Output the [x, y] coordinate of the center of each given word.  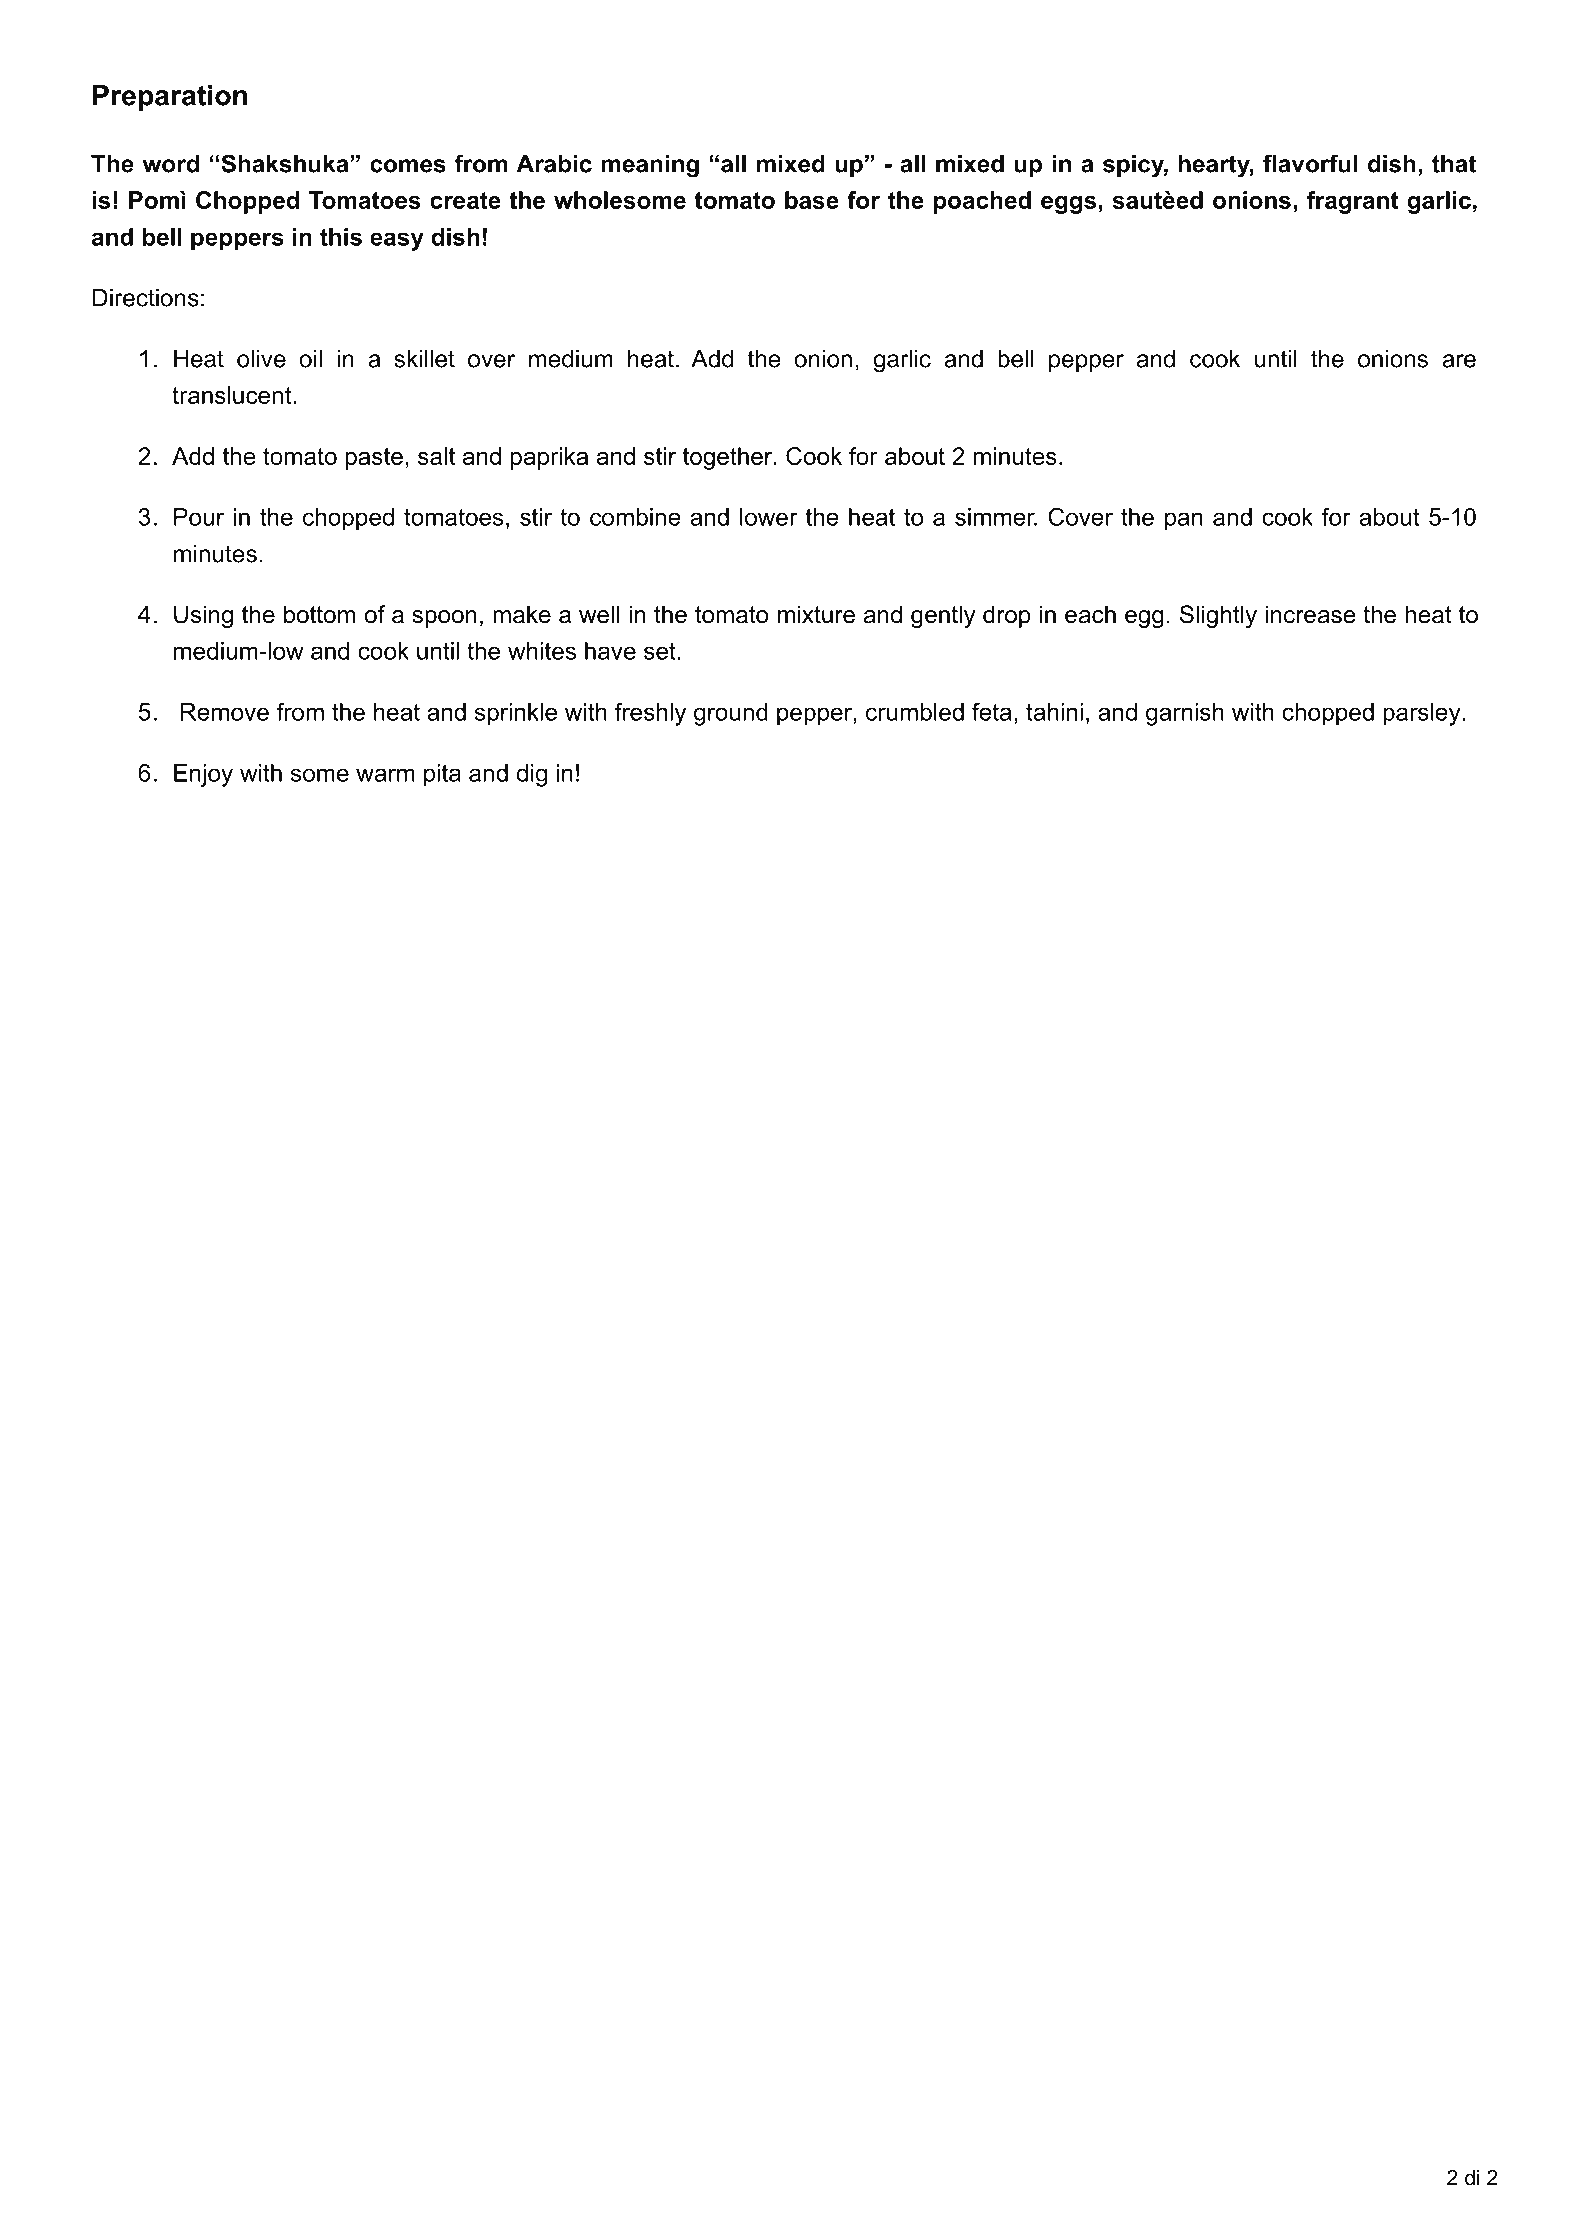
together [729, 458]
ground [731, 714]
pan [1184, 521]
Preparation [170, 98]
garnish [1185, 714]
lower [769, 517]
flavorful [1310, 163]
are [1459, 361]
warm [385, 775]
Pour [199, 517]
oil [311, 359]
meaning [650, 166]
